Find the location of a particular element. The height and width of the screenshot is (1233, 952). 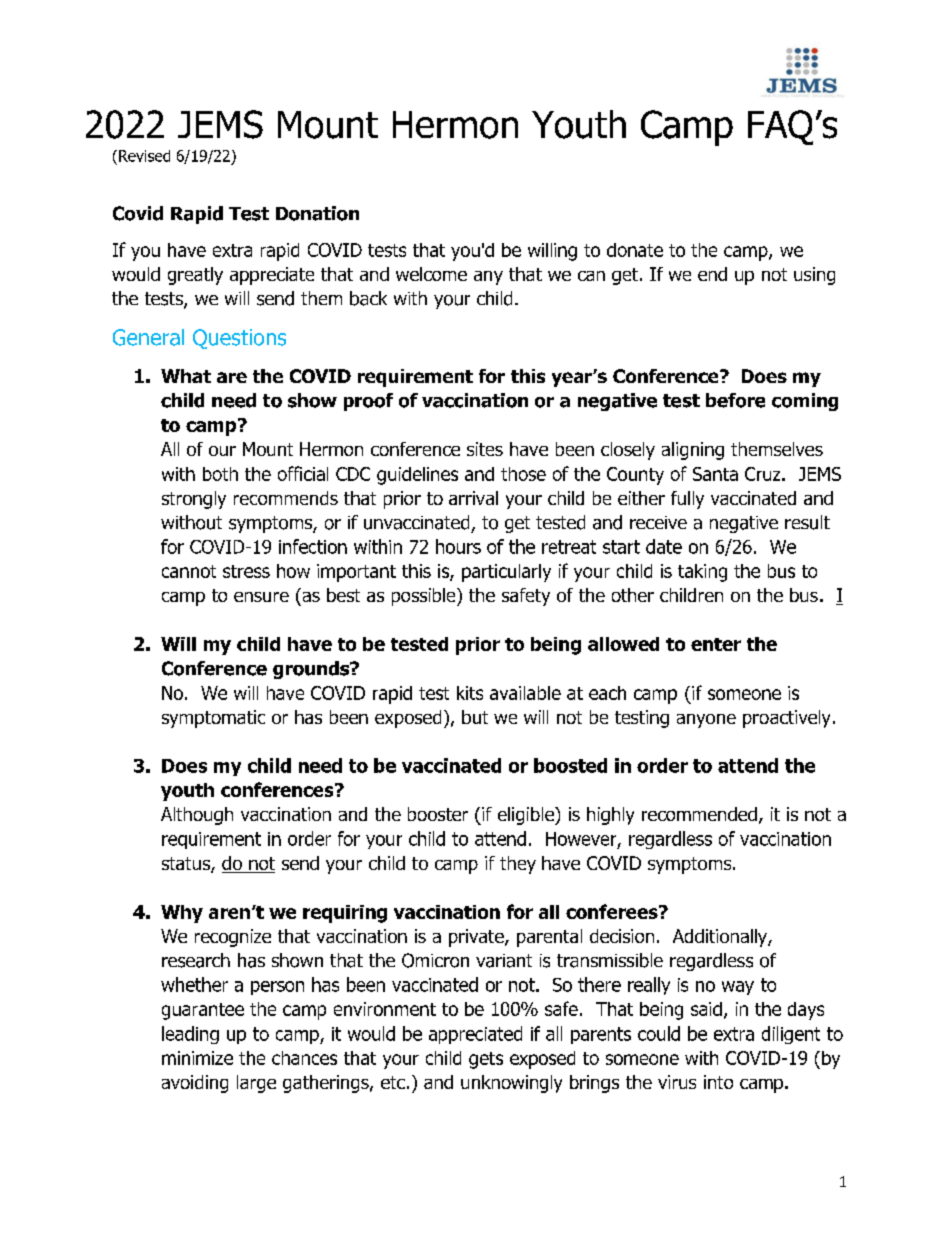

before is located at coordinates (735, 400).
